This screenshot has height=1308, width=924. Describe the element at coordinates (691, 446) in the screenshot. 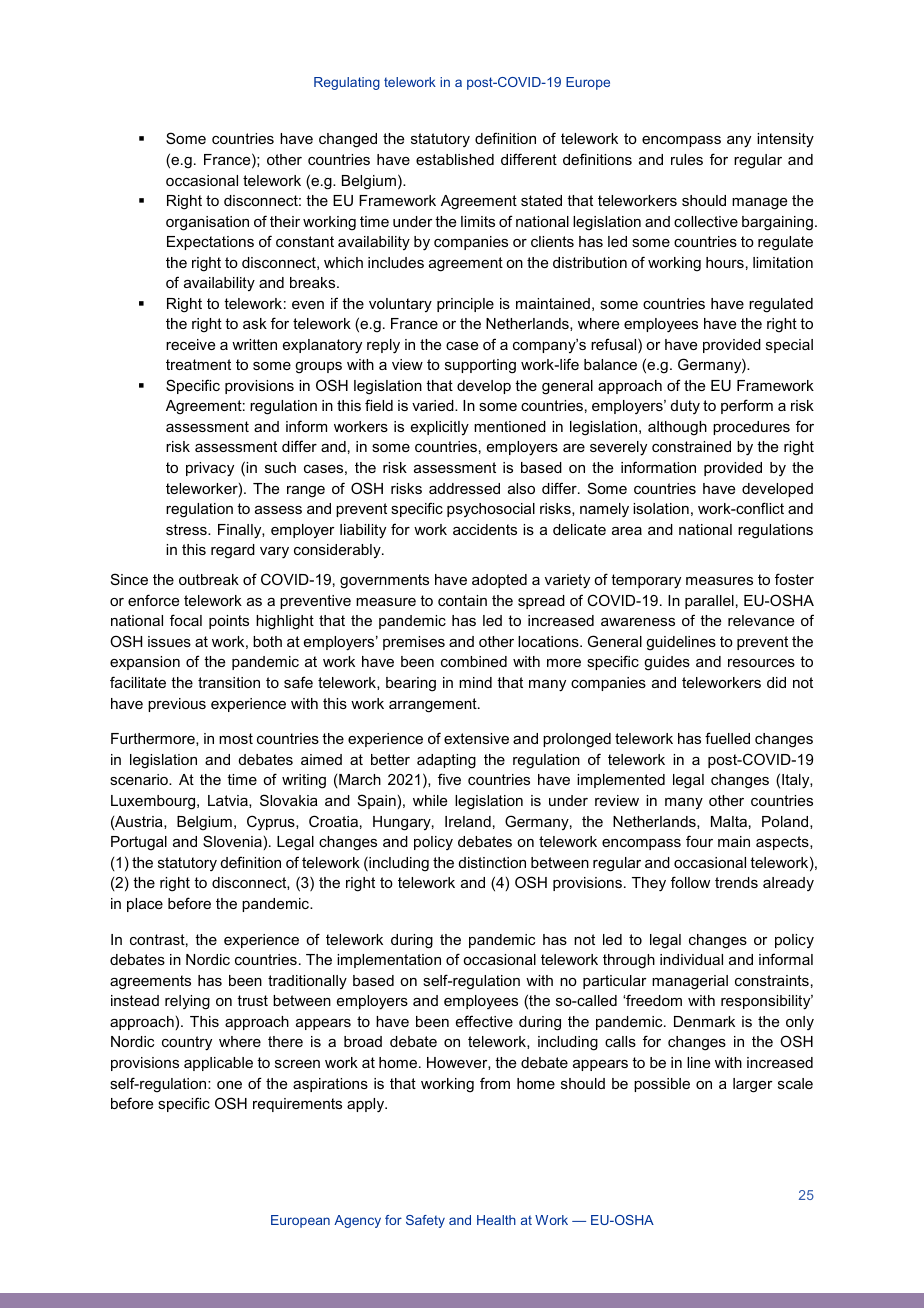

I see `constrained` at that location.
